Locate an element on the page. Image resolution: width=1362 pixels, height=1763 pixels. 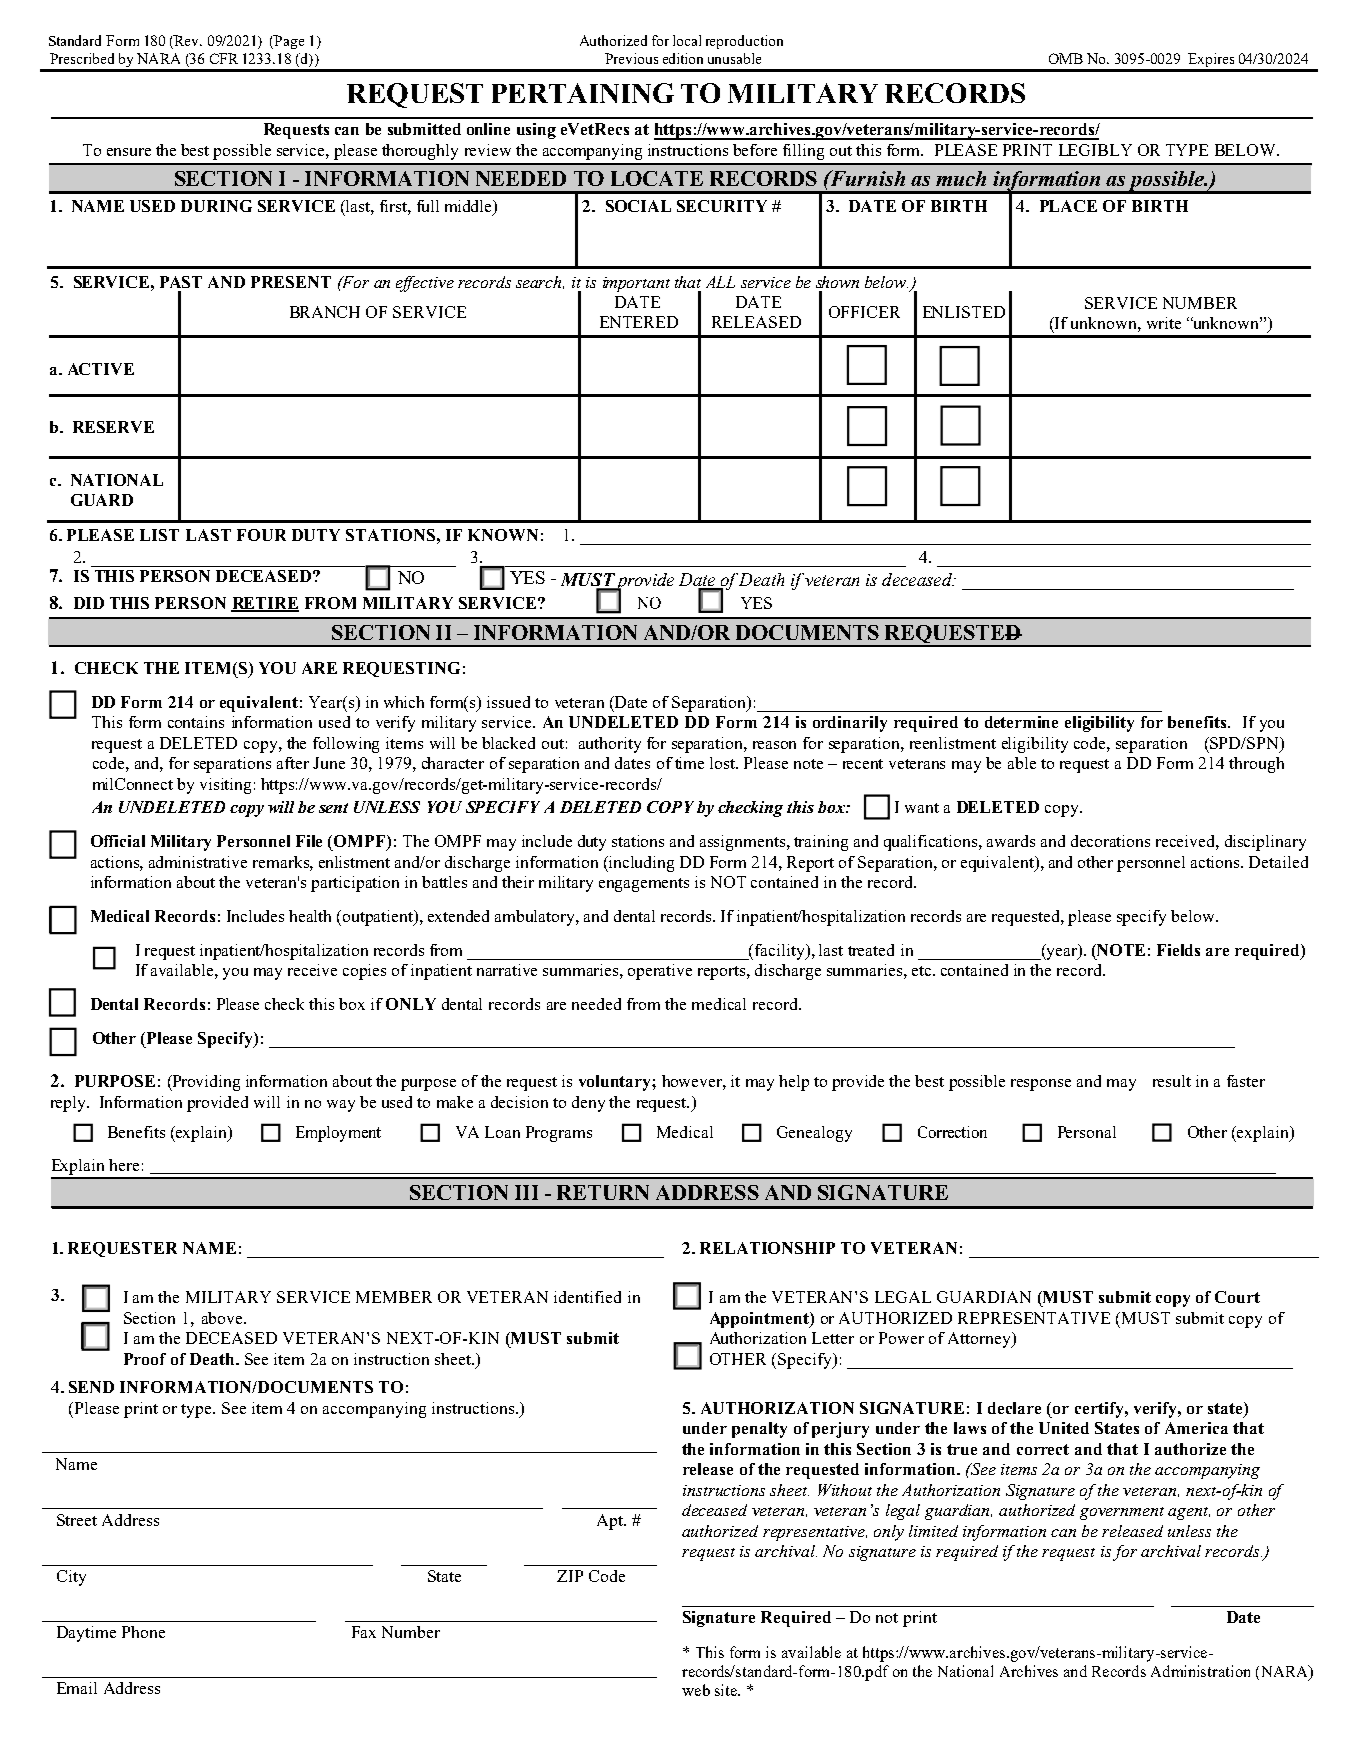
Administration is located at coordinates (1200, 1671).
